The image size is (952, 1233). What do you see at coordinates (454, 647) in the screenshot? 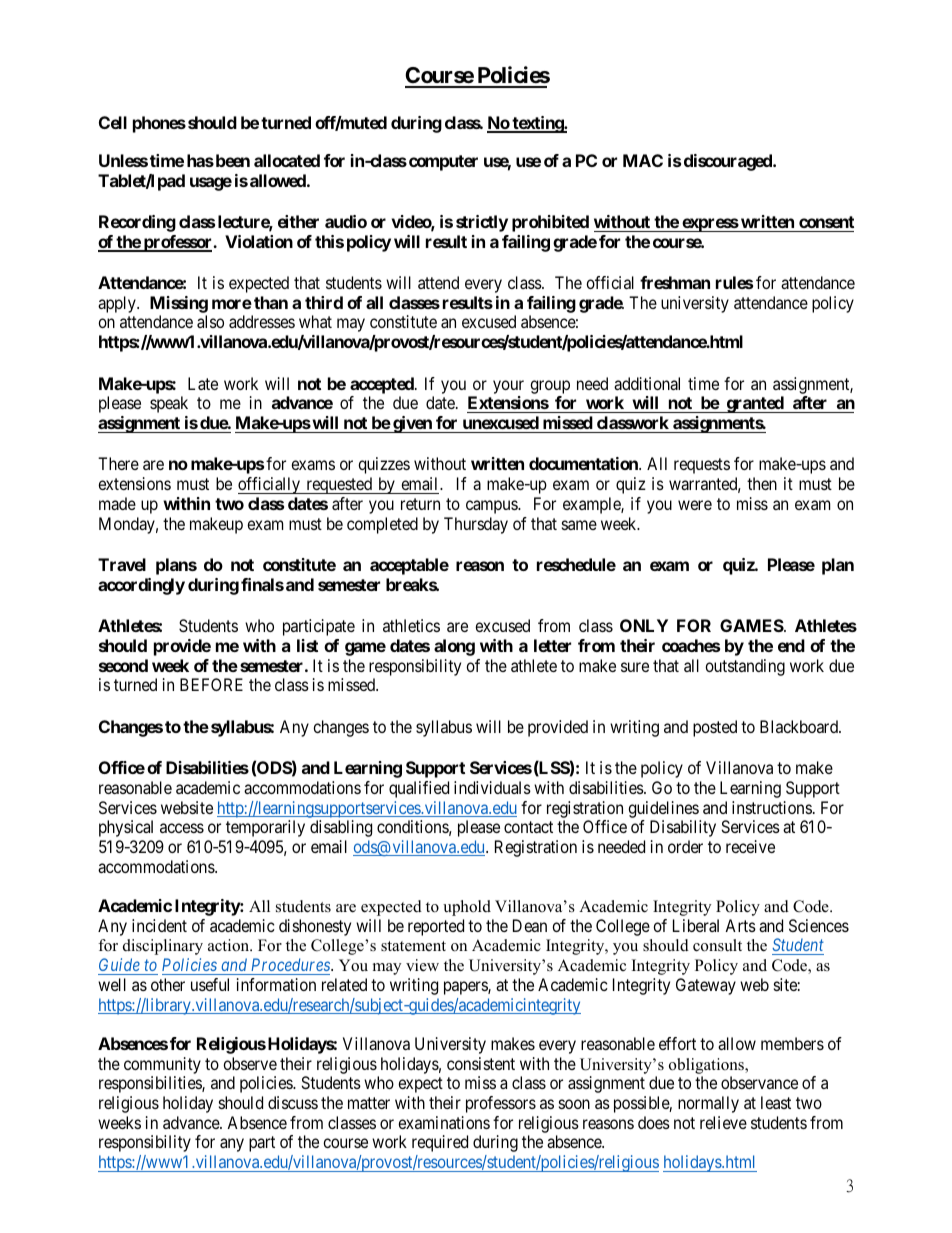
I see `along` at bounding box center [454, 647].
